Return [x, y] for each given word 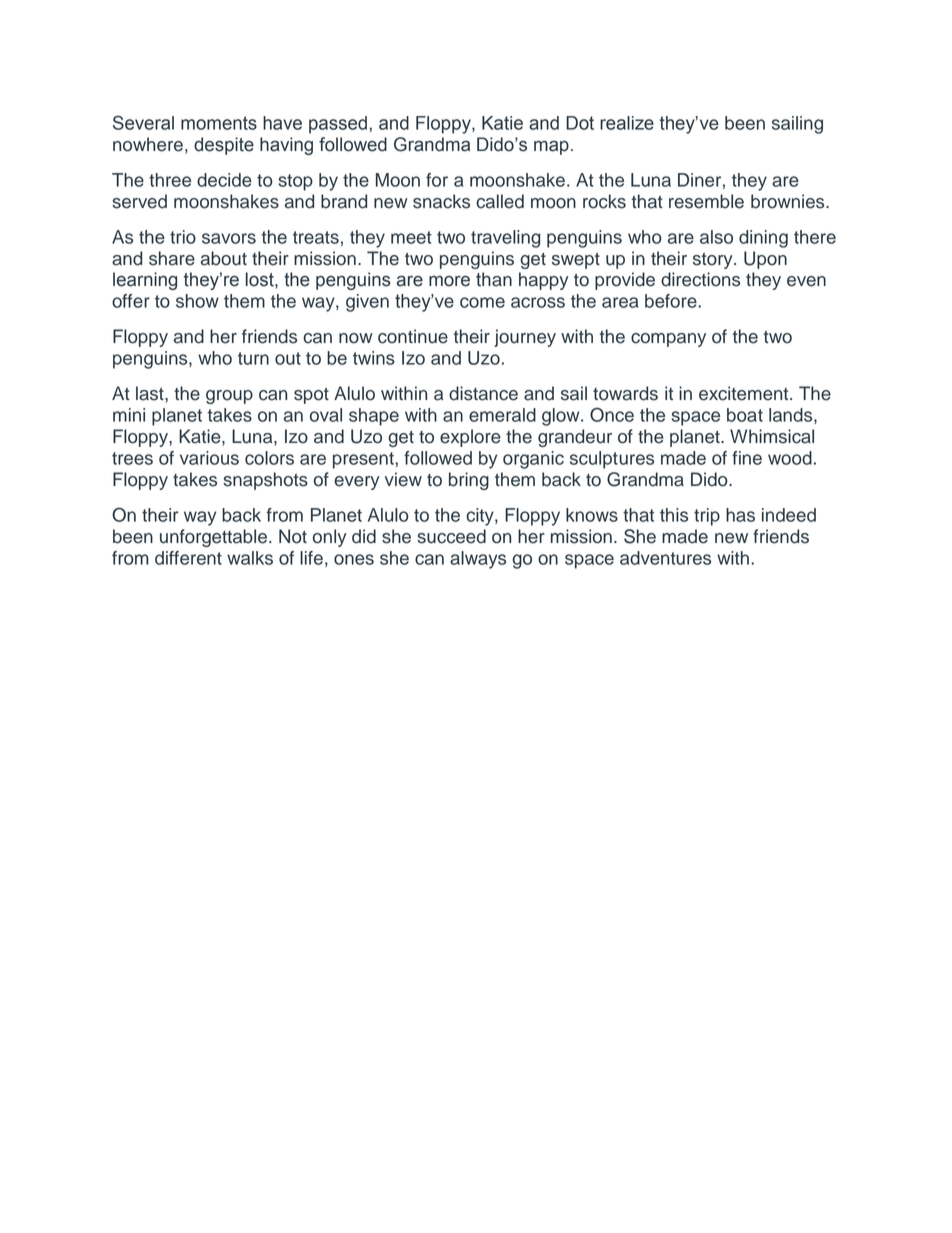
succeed [451, 536]
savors [229, 238]
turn [253, 358]
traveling [505, 239]
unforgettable [213, 538]
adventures [665, 558]
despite [224, 146]
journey [525, 338]
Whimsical [772, 436]
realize [627, 123]
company [668, 340]
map [551, 147]
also [716, 237]
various [209, 458]
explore [470, 438]
